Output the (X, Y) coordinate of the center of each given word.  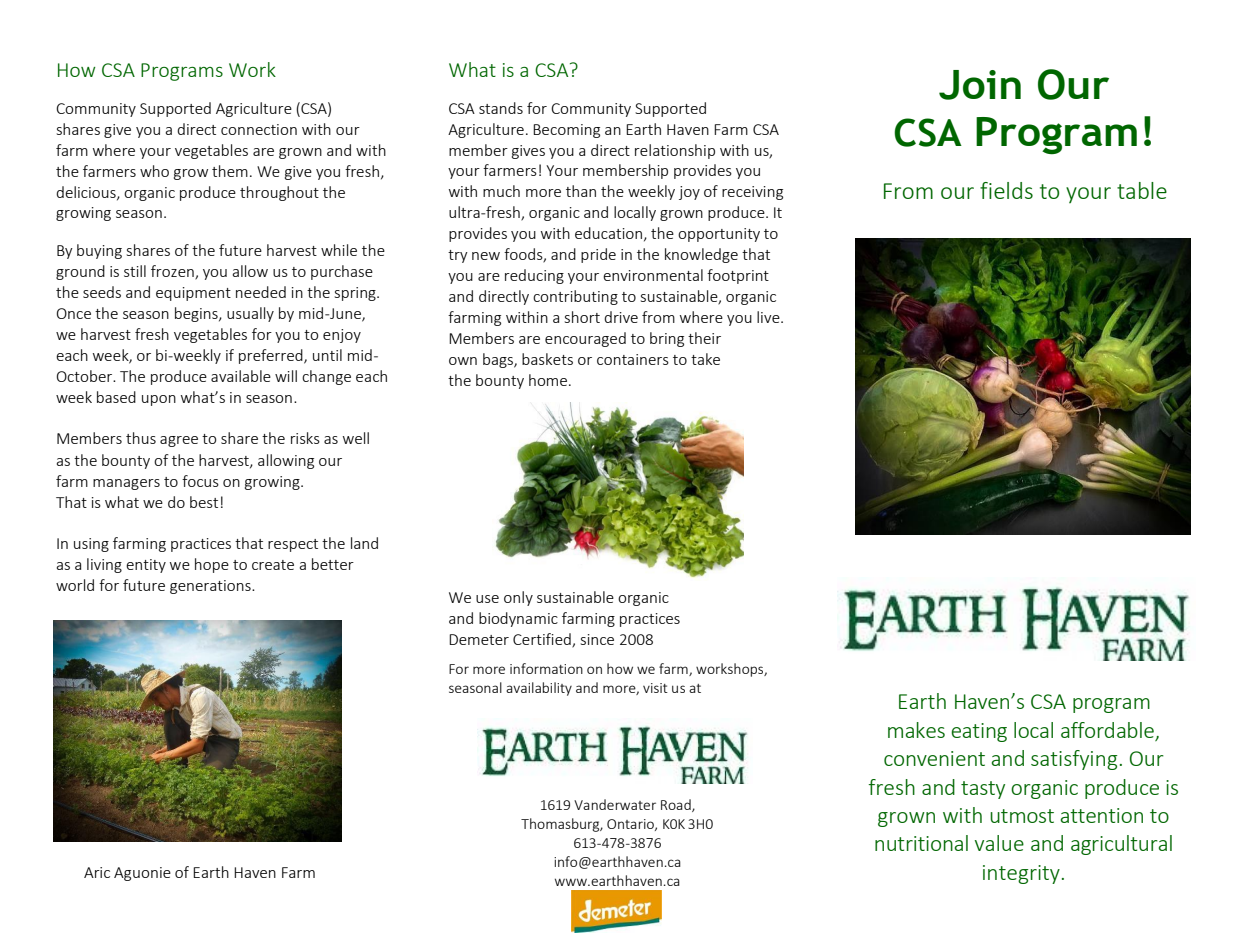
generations (211, 587)
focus (200, 481)
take (705, 359)
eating (979, 732)
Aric (97, 872)
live (769, 317)
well (356, 438)
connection (259, 129)
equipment (193, 294)
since (597, 639)
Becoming (566, 131)
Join (980, 85)
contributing (575, 297)
